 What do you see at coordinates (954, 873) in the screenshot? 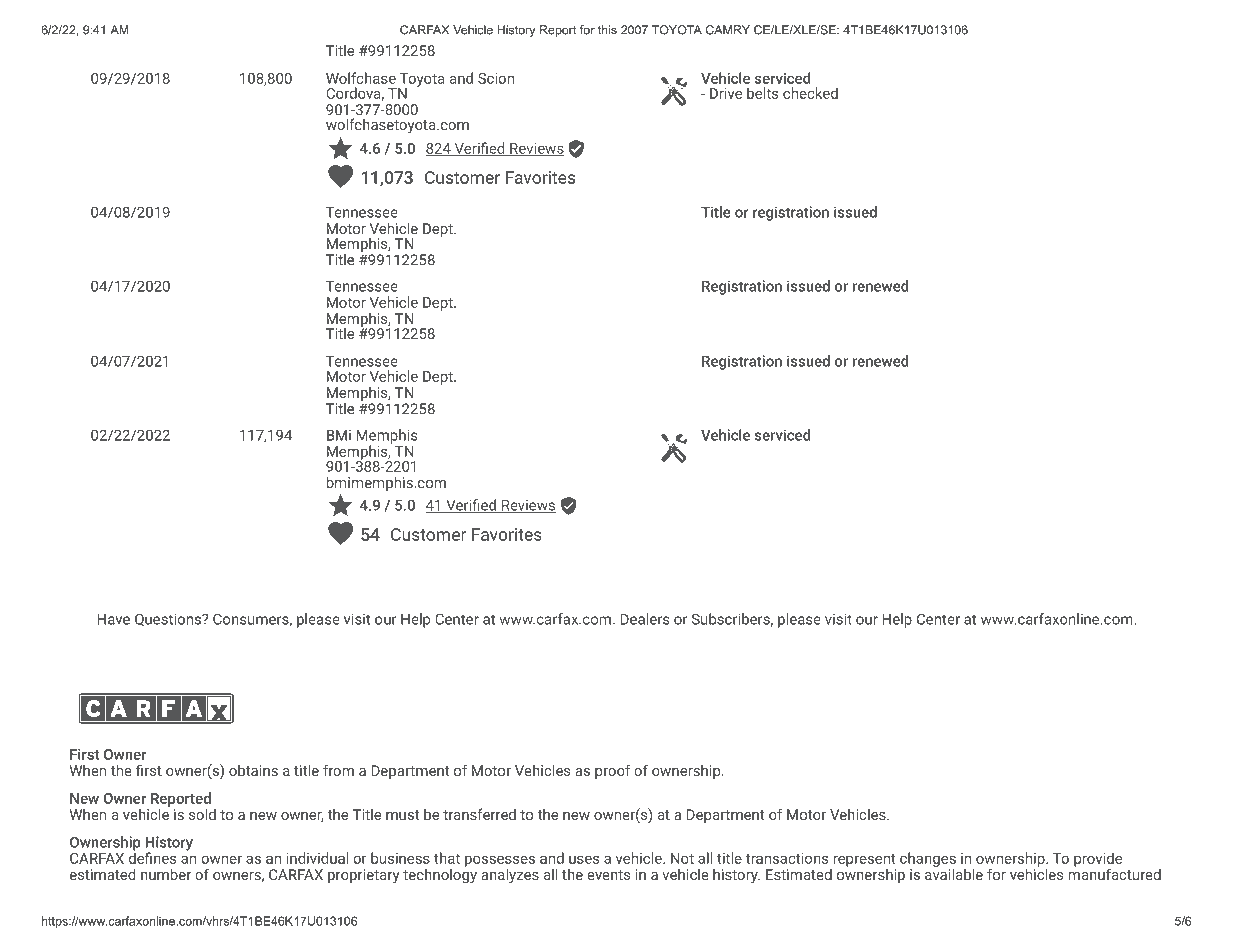
I see `available` at bounding box center [954, 873].
